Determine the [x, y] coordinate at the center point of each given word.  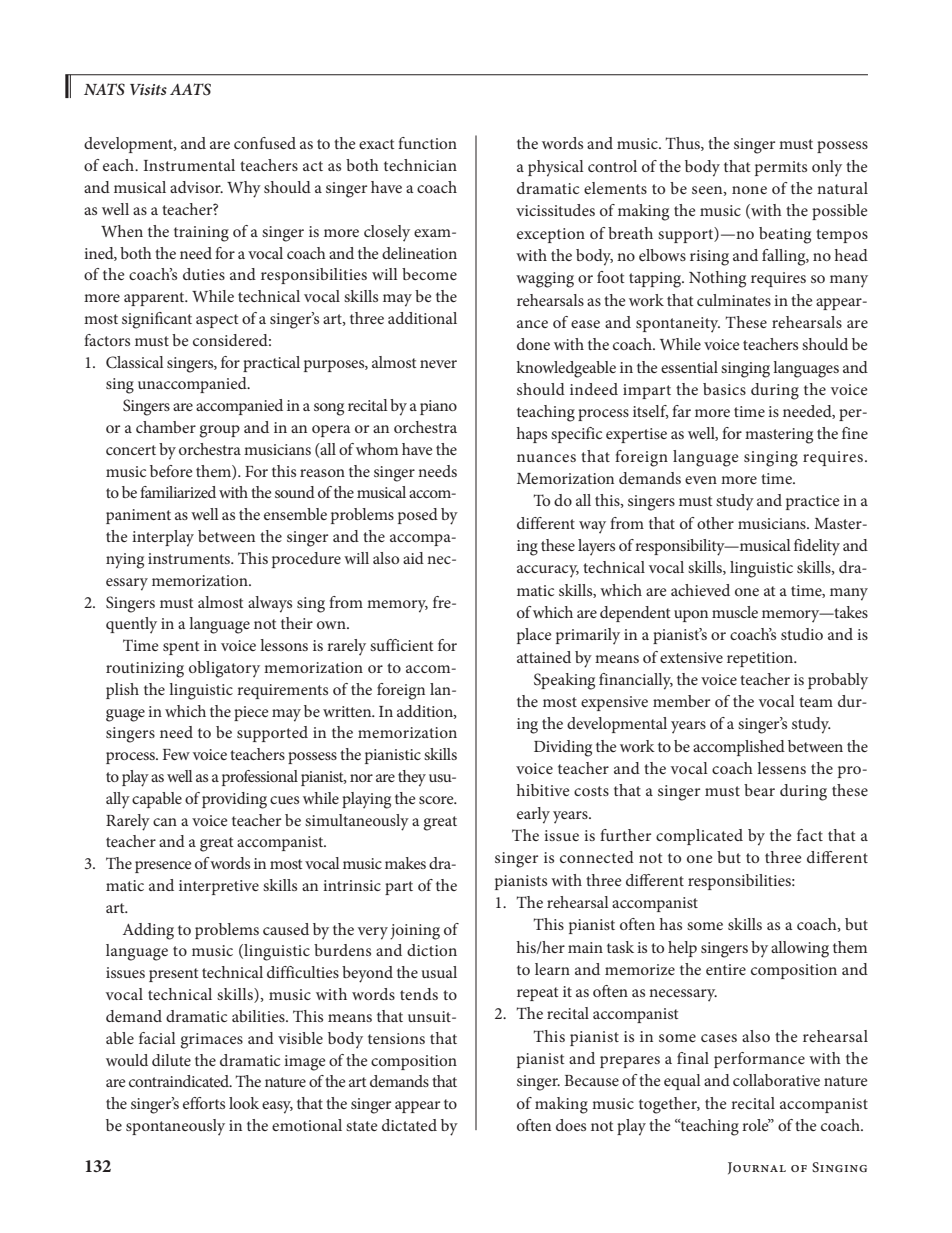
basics [724, 389]
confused [265, 143]
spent [181, 648]
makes [405, 863]
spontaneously [175, 1127]
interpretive [219, 887]
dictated [409, 1125]
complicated [699, 837]
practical [271, 364]
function [427, 143]
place [534, 636]
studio [802, 634]
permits [781, 168]
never [438, 364]
